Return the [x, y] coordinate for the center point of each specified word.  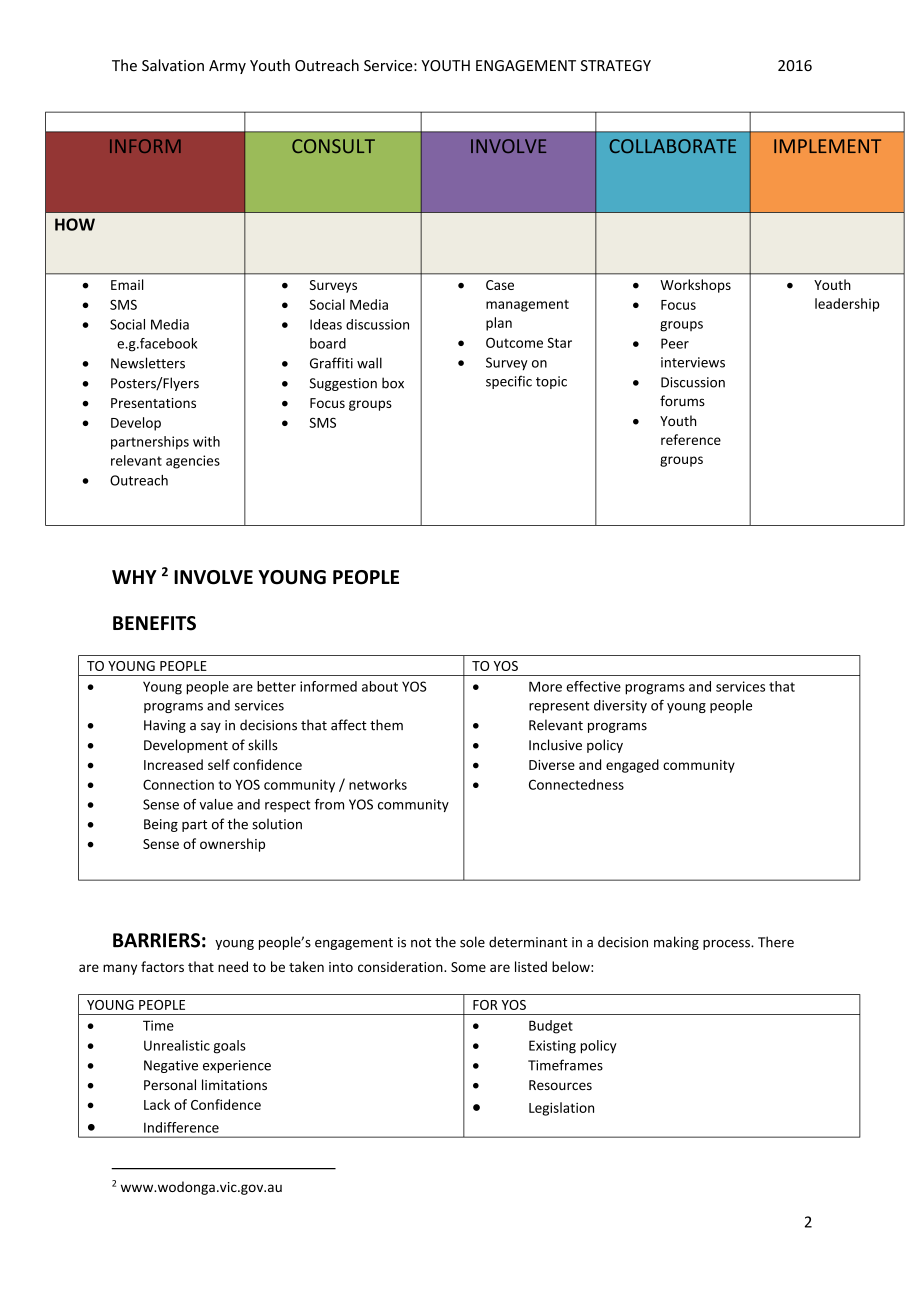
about [380, 686]
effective [593, 686]
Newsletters [148, 363]
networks [378, 784]
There [776, 942]
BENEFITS [154, 623]
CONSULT [333, 146]
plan [499, 324]
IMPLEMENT [827, 146]
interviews [693, 362]
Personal [170, 1084]
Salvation [173, 65]
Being [161, 825]
